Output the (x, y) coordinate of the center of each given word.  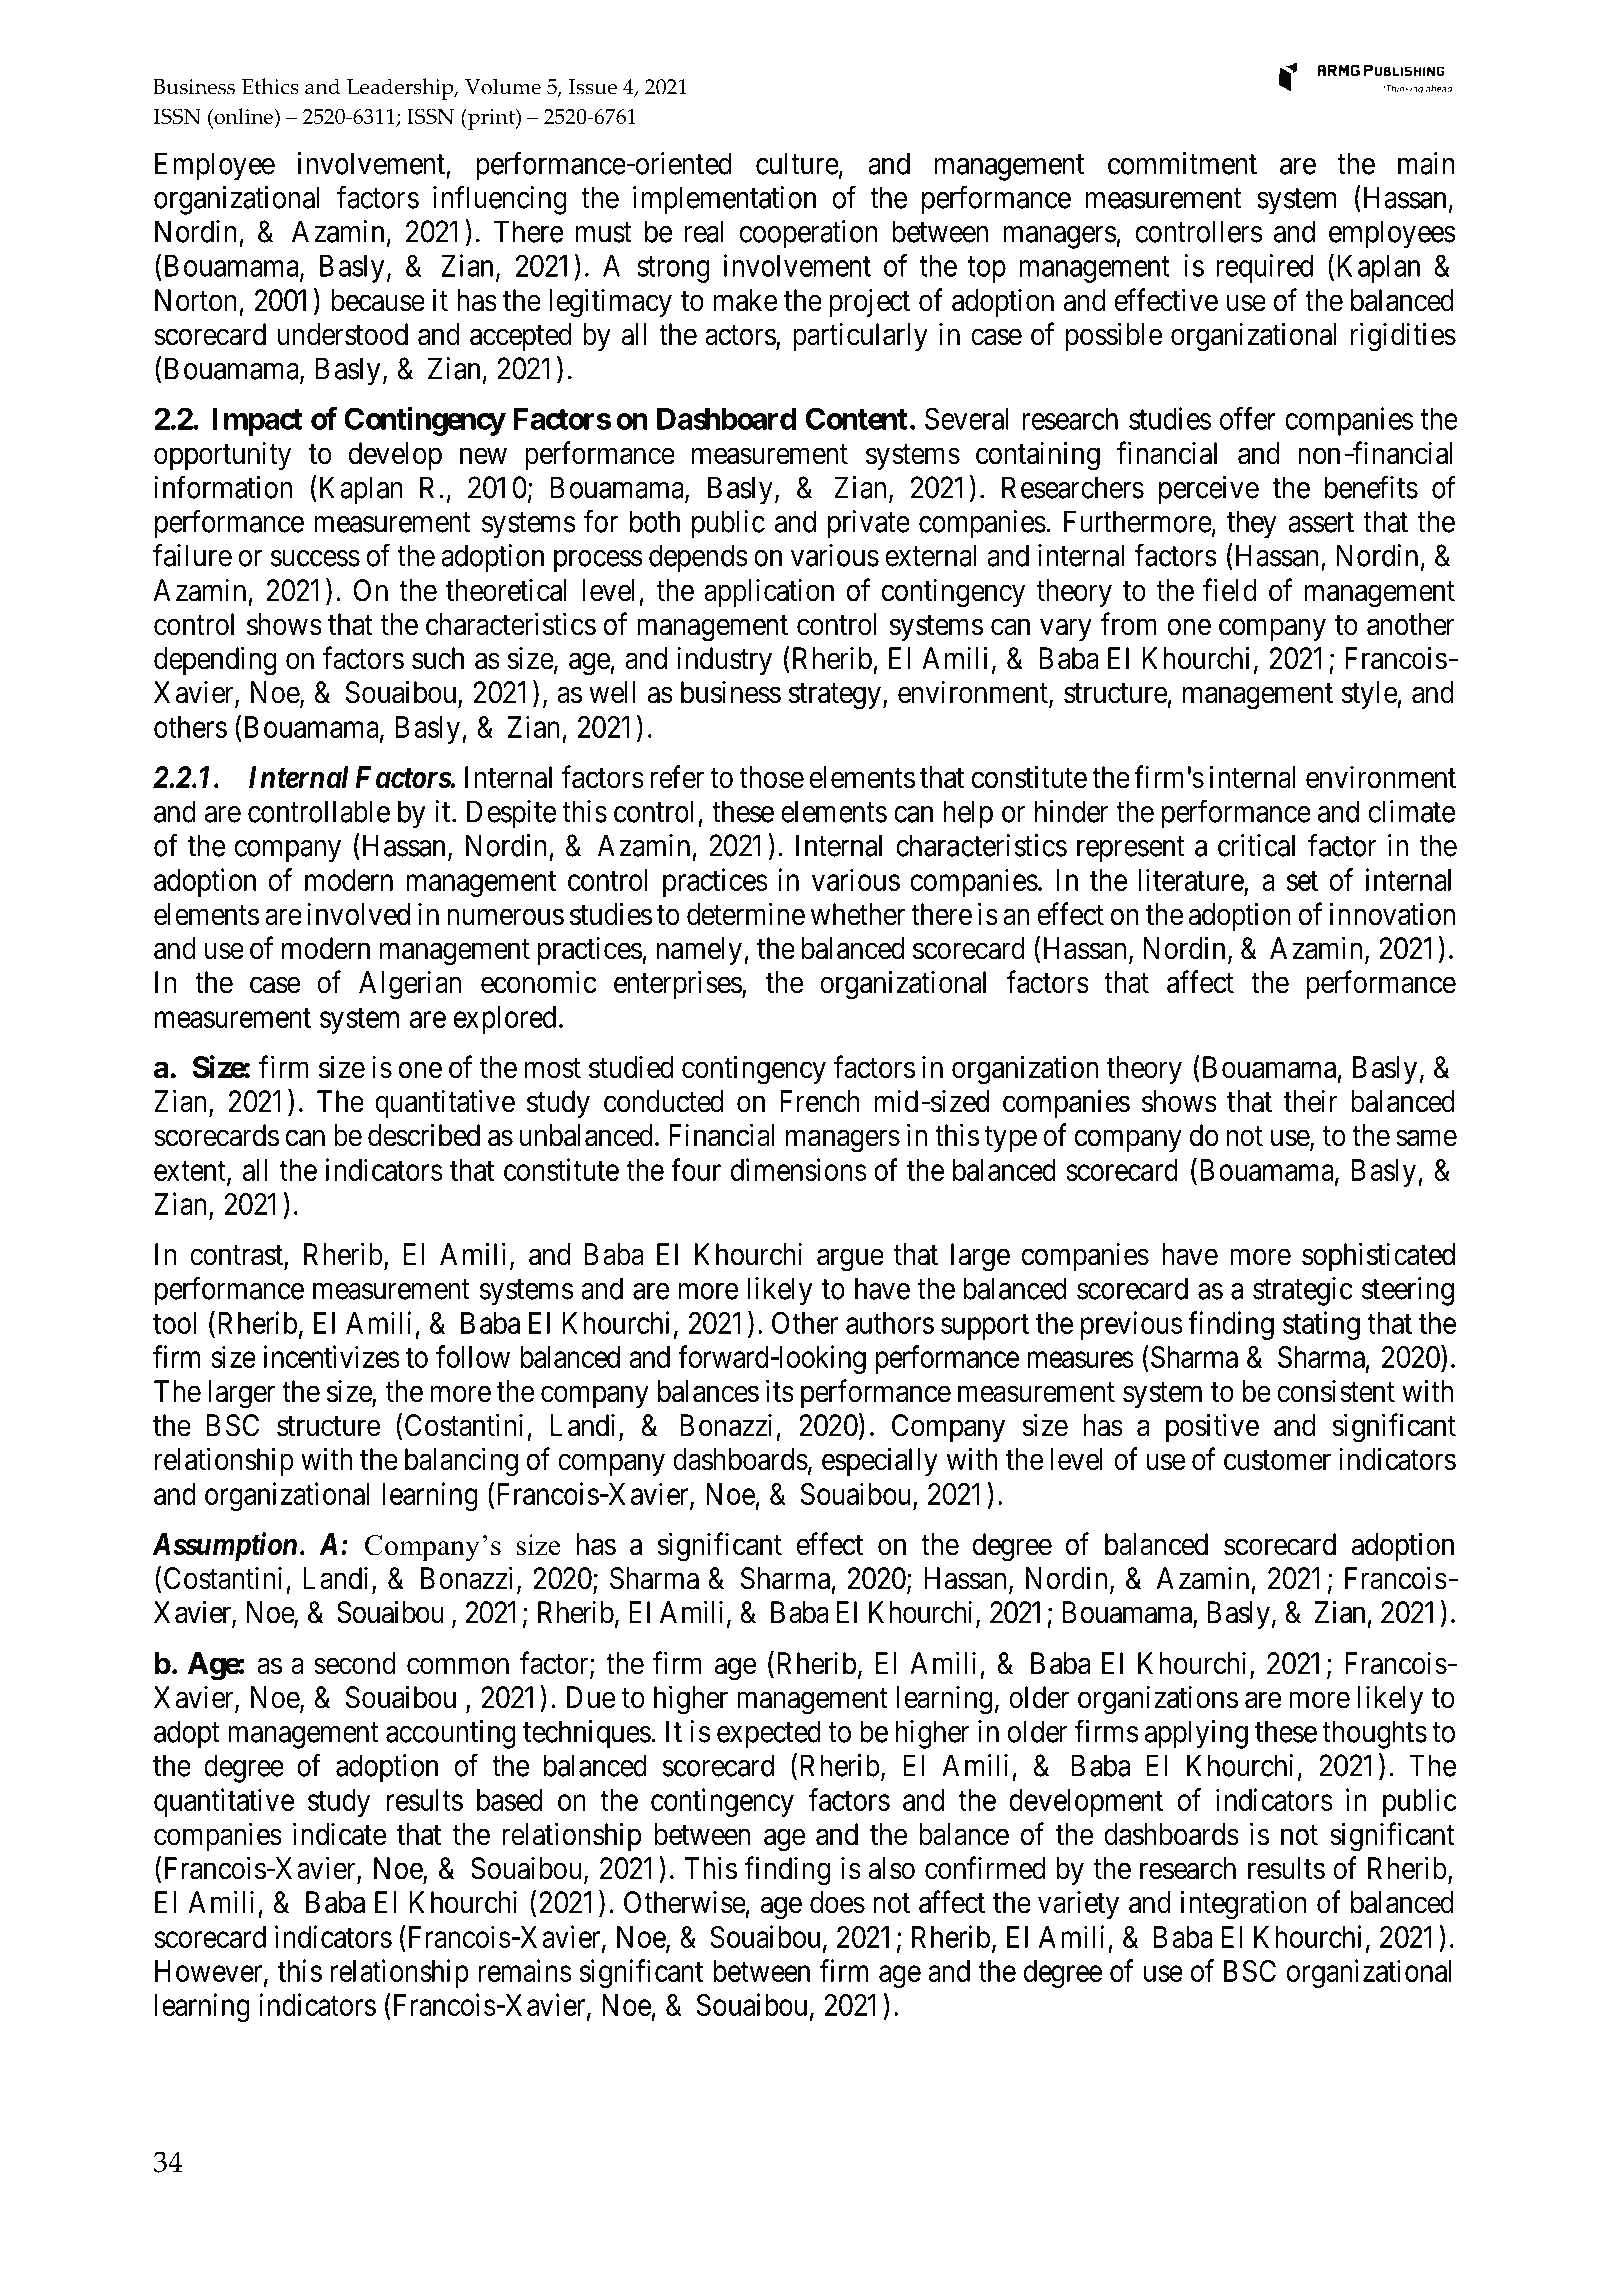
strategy (834, 696)
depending (215, 661)
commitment (1182, 163)
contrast (237, 1256)
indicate (339, 1834)
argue (850, 1260)
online (243, 116)
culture (797, 163)
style (1369, 695)
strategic (1303, 1291)
